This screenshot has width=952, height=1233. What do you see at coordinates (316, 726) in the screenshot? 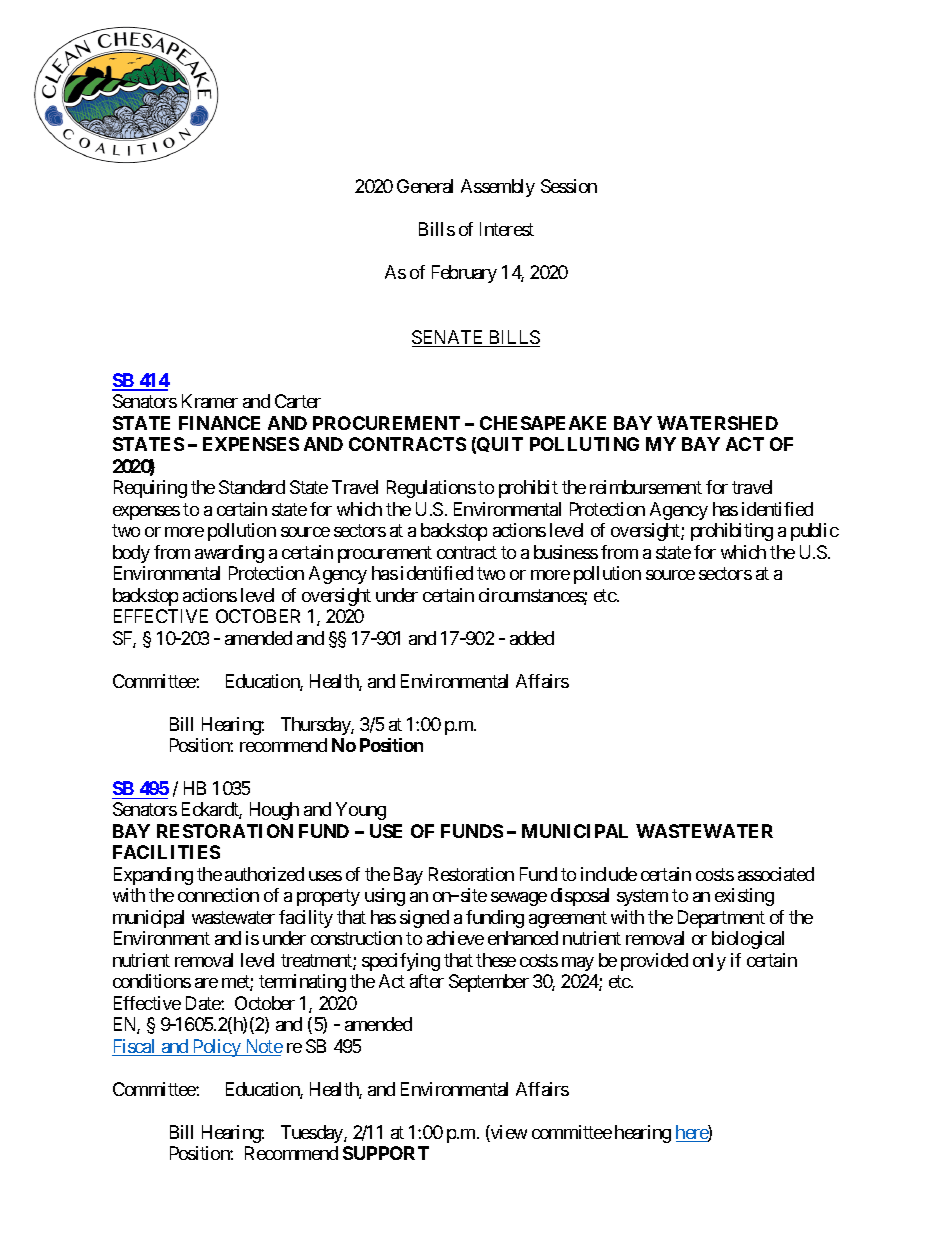
I see `Thursday` at bounding box center [316, 726].
